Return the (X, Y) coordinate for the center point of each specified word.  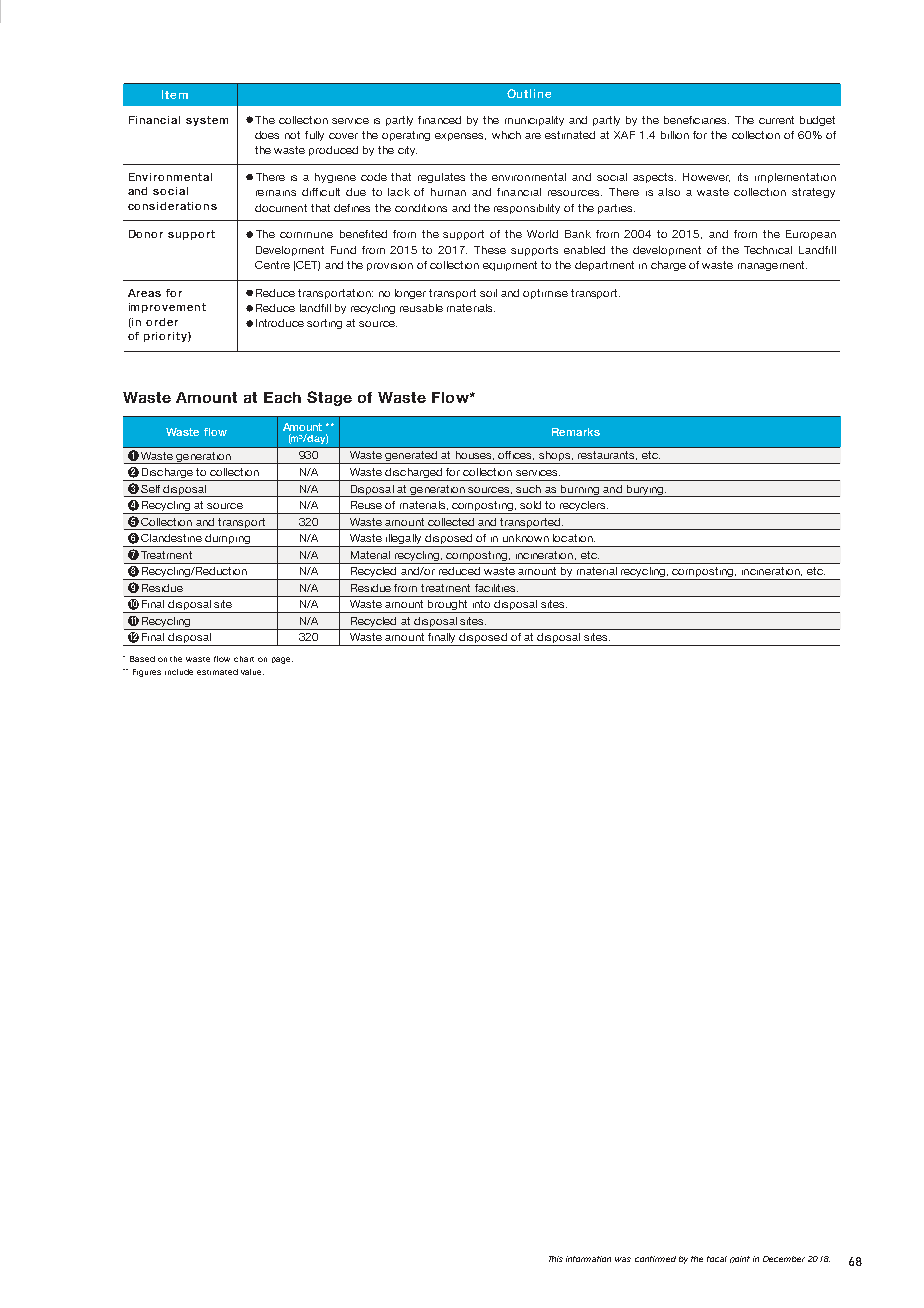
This (556, 1259)
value (252, 672)
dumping (227, 540)
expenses (460, 137)
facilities (496, 588)
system (207, 121)
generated (411, 457)
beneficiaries (696, 120)
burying (645, 491)
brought (448, 606)
